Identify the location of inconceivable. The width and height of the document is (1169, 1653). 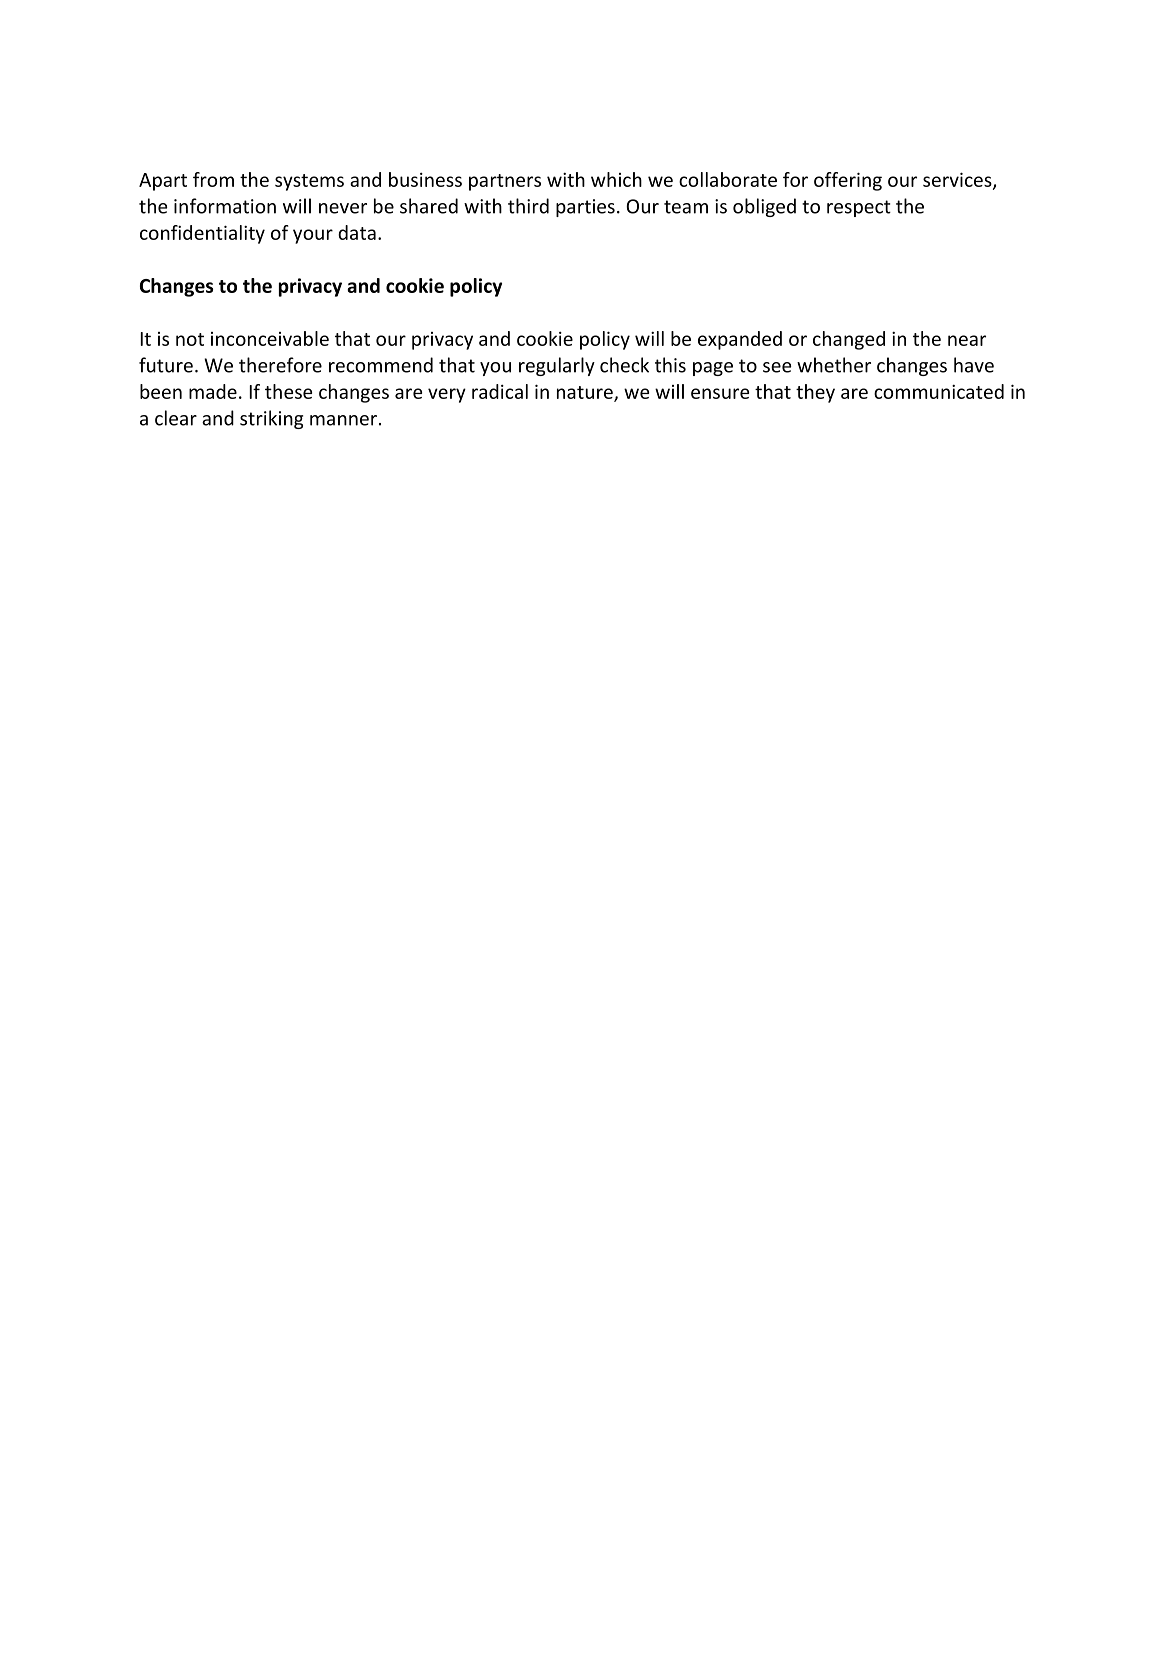
(270, 338).
